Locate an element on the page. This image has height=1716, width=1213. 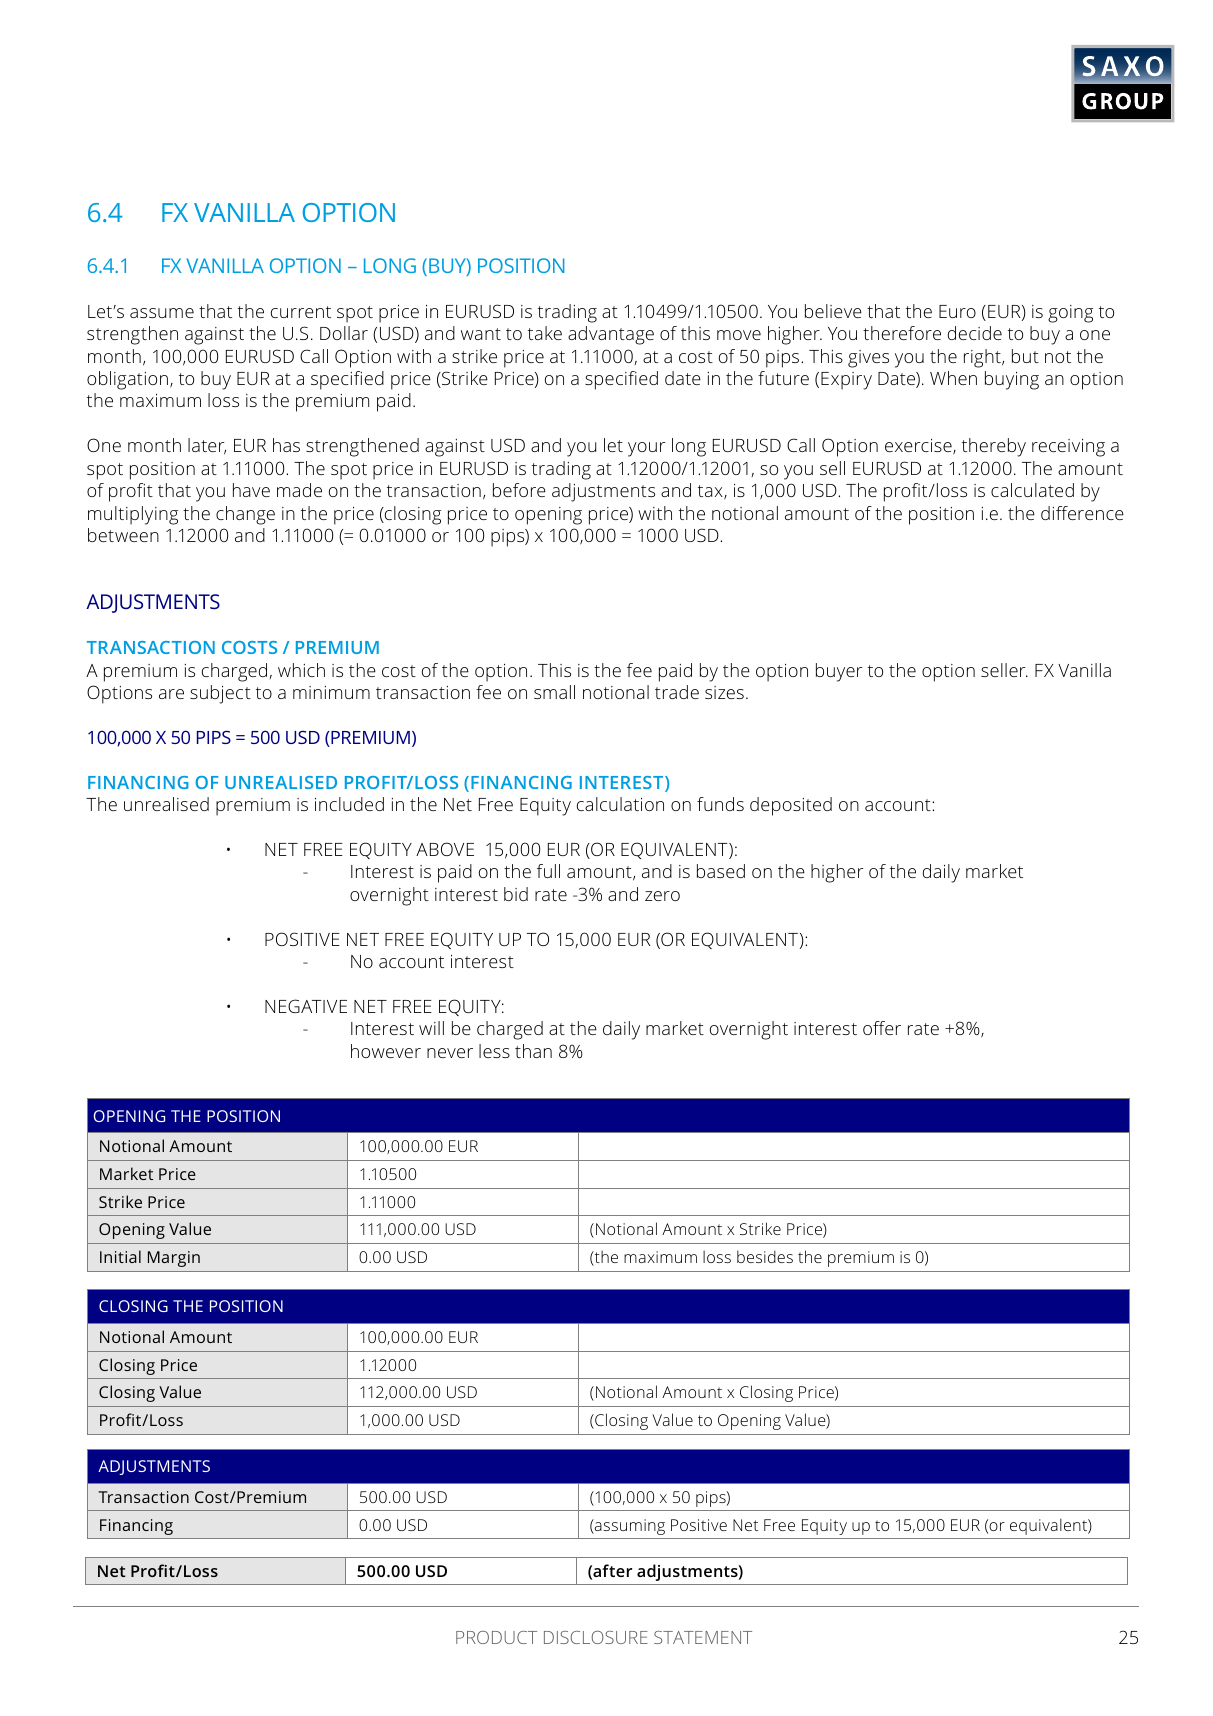
NEGATIVE is located at coordinates (306, 1006).
